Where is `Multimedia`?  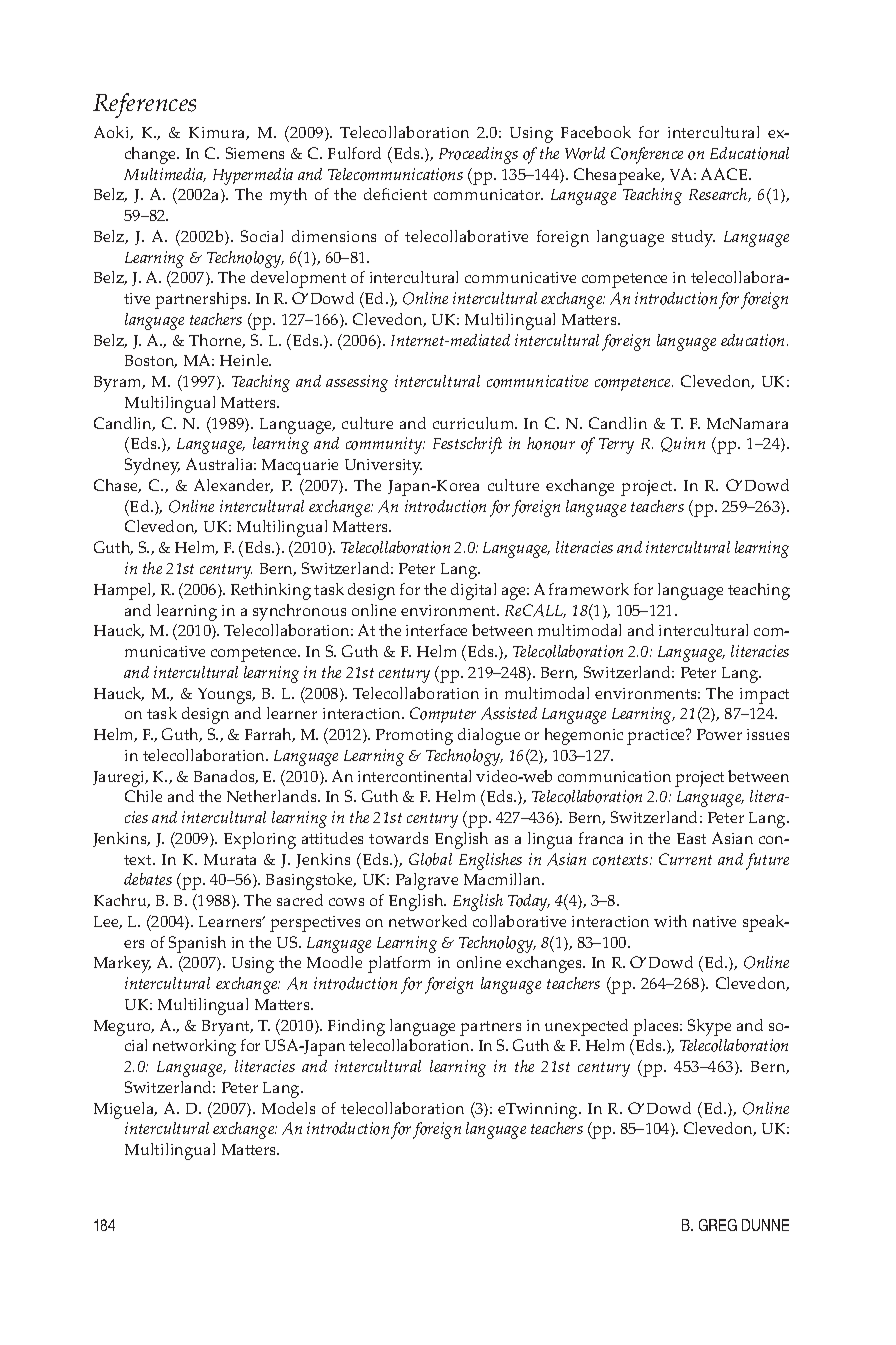
Multimedia is located at coordinates (165, 175).
